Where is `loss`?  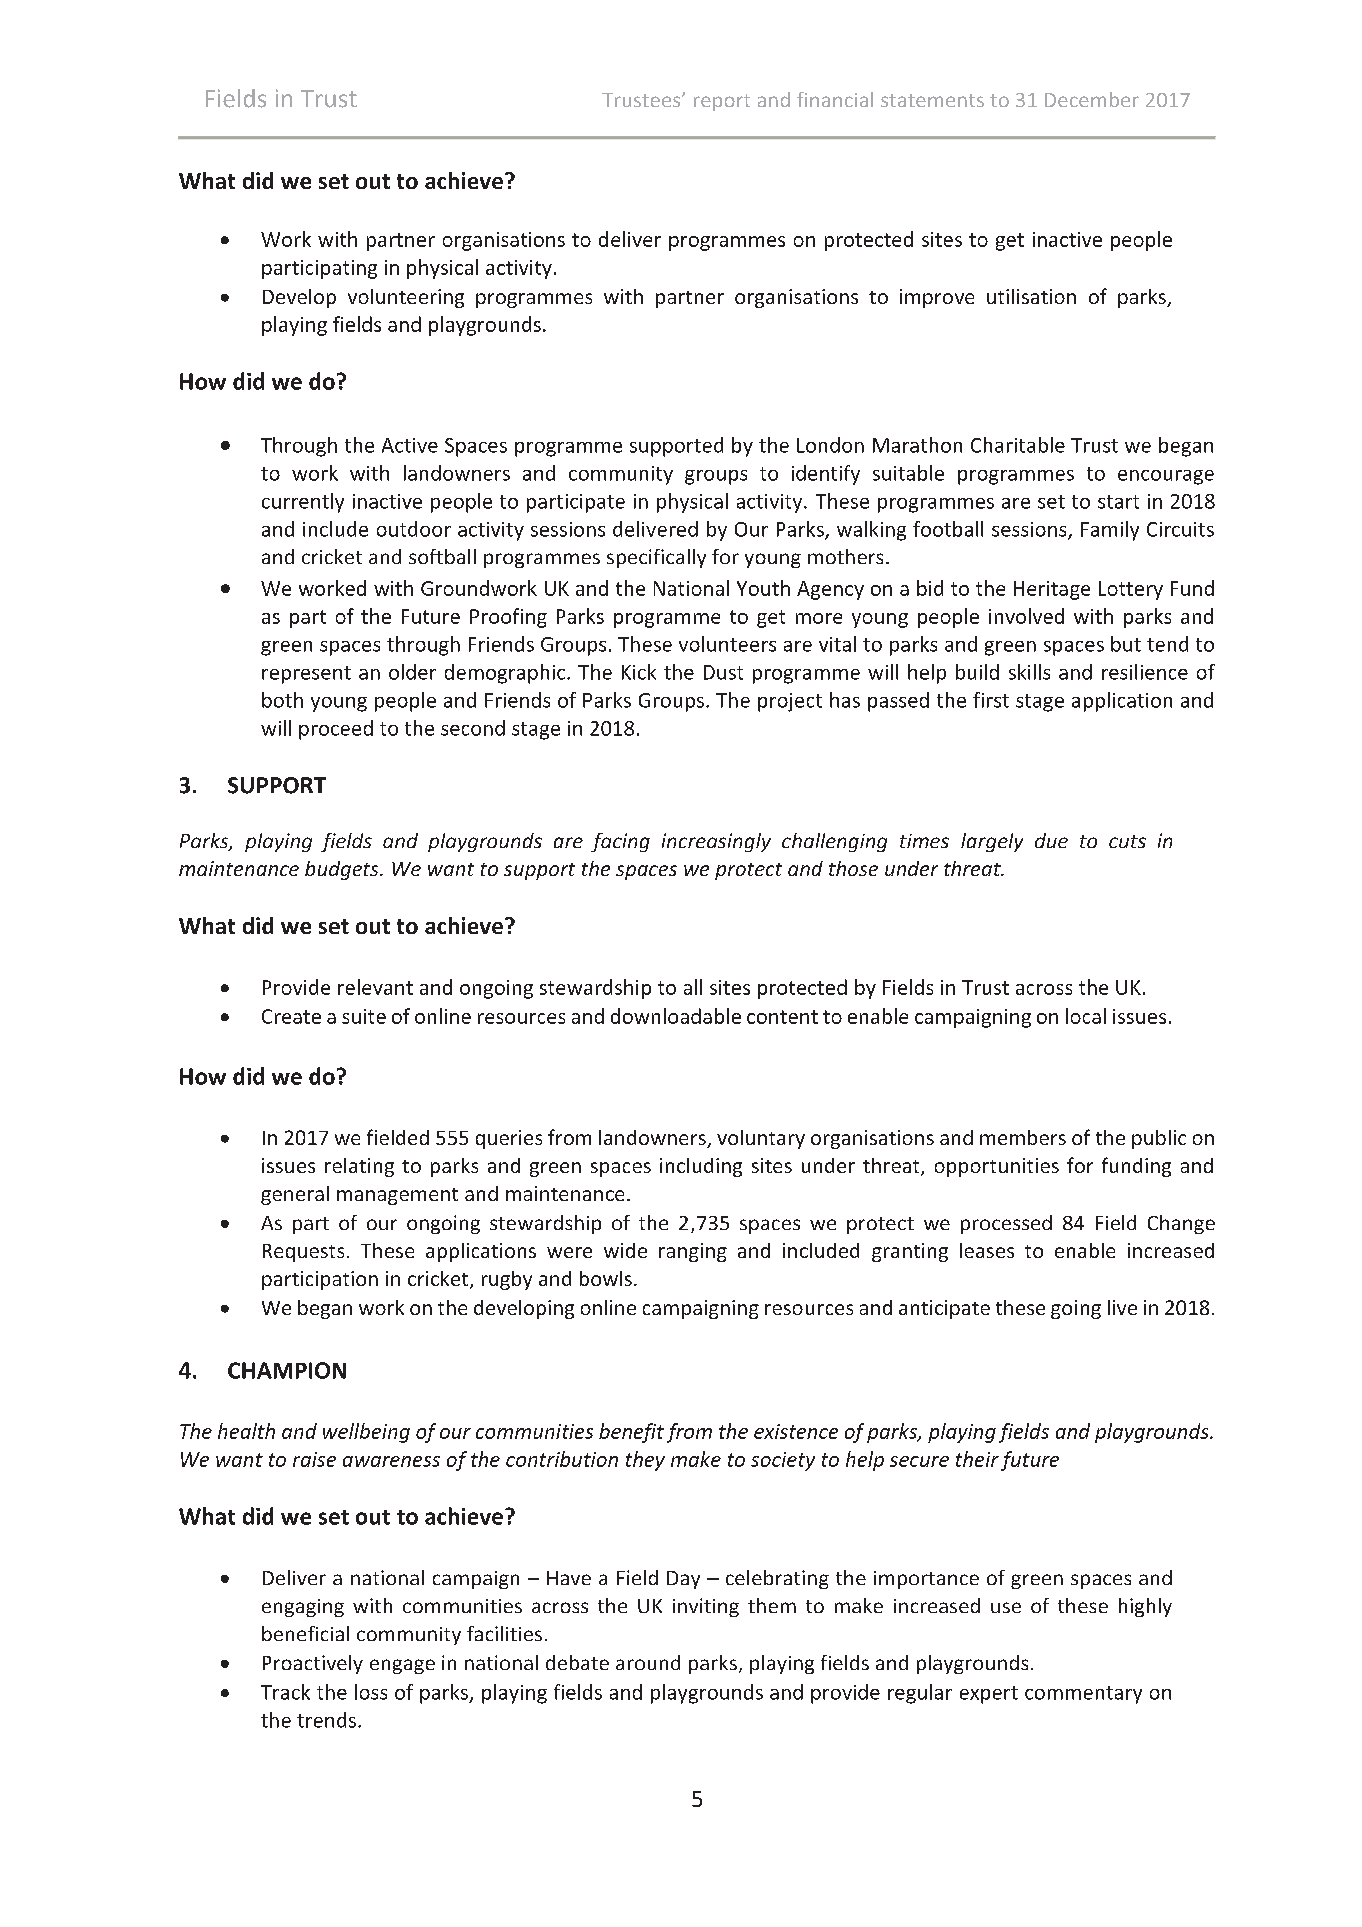
loss is located at coordinates (371, 1692).
